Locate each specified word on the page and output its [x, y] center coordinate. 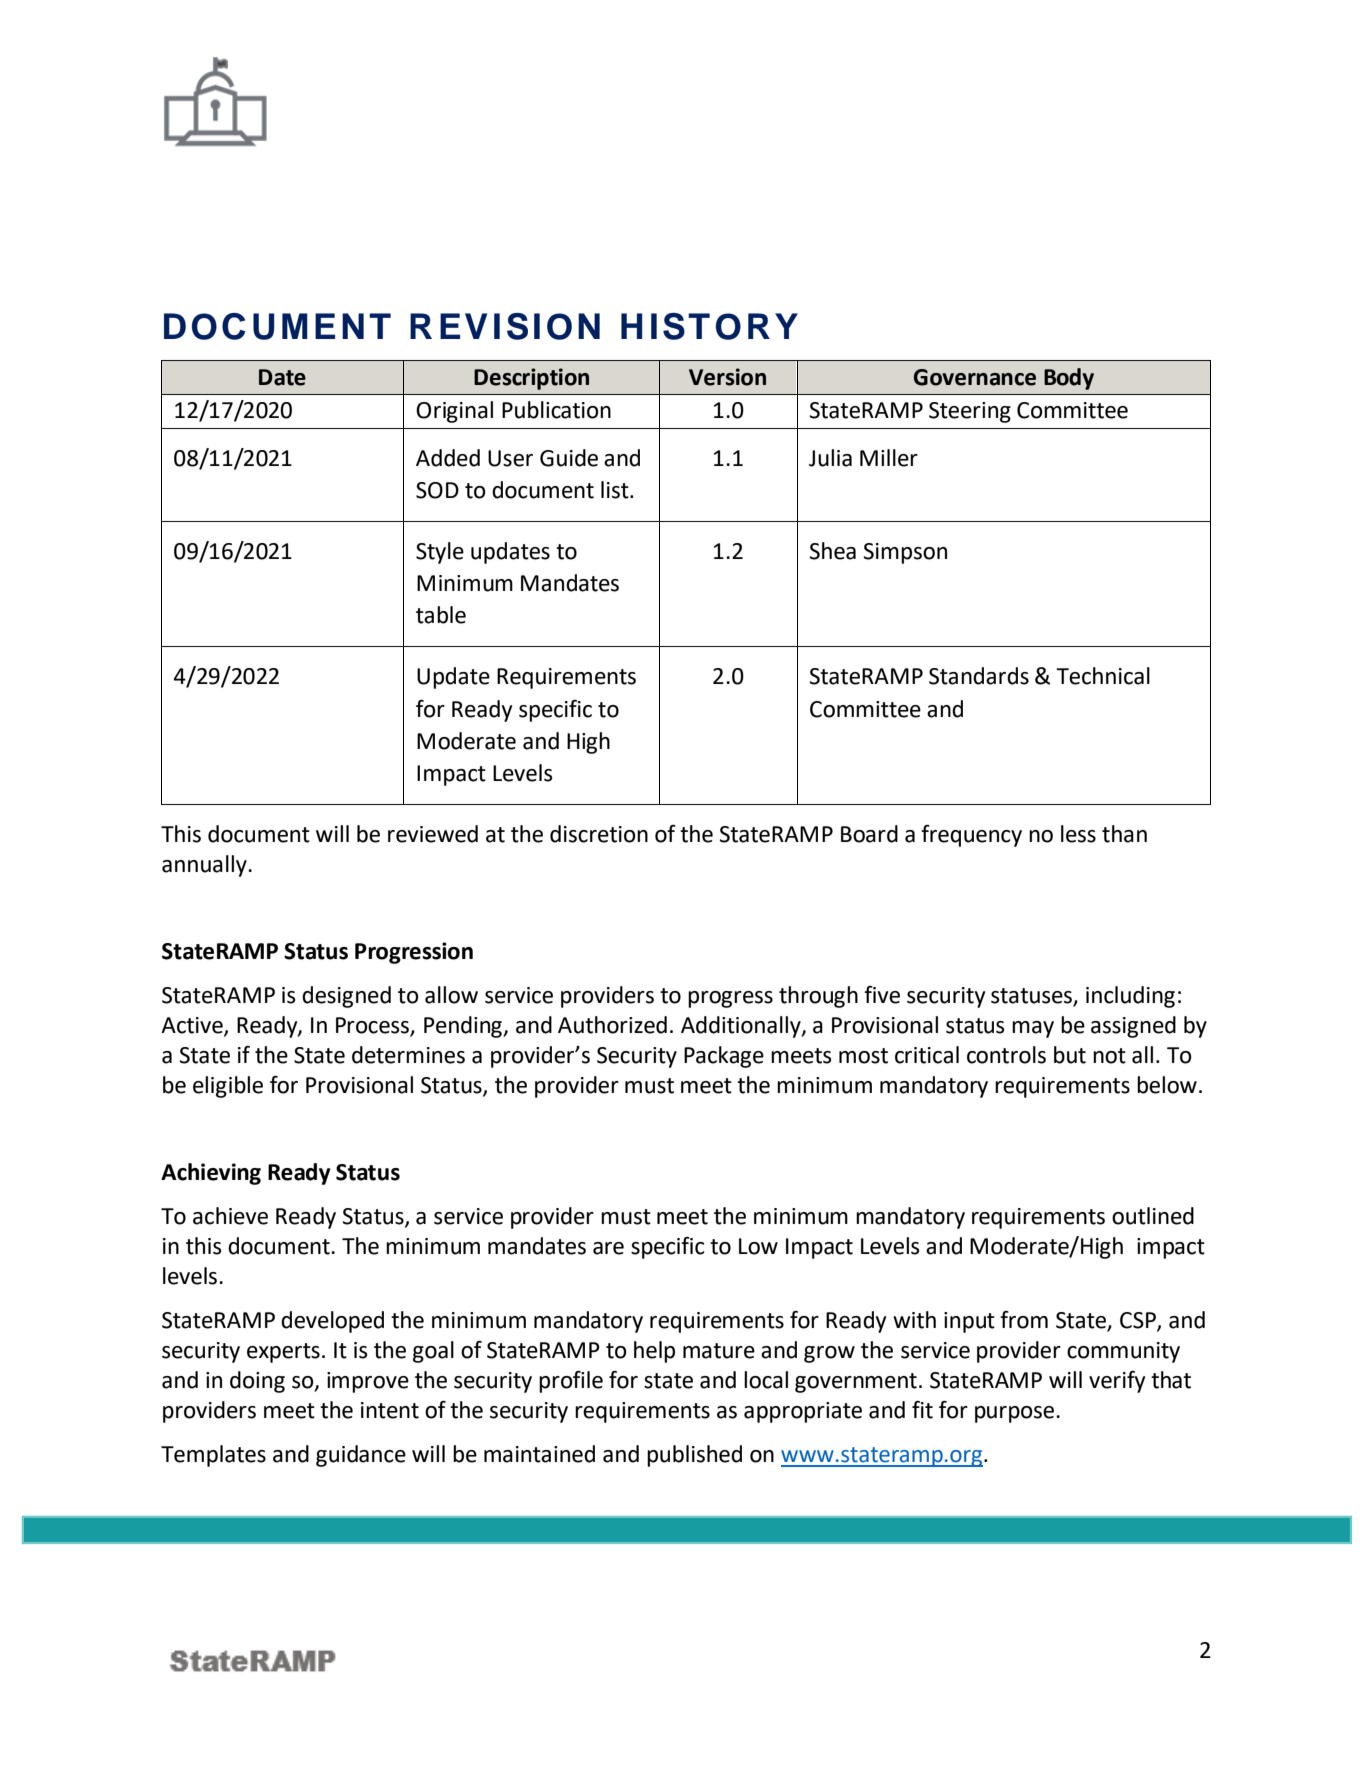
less [1078, 834]
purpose [1016, 1414]
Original [454, 412]
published [694, 1456]
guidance [361, 1456]
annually [205, 866]
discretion [599, 834]
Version [727, 377]
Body [1069, 379]
